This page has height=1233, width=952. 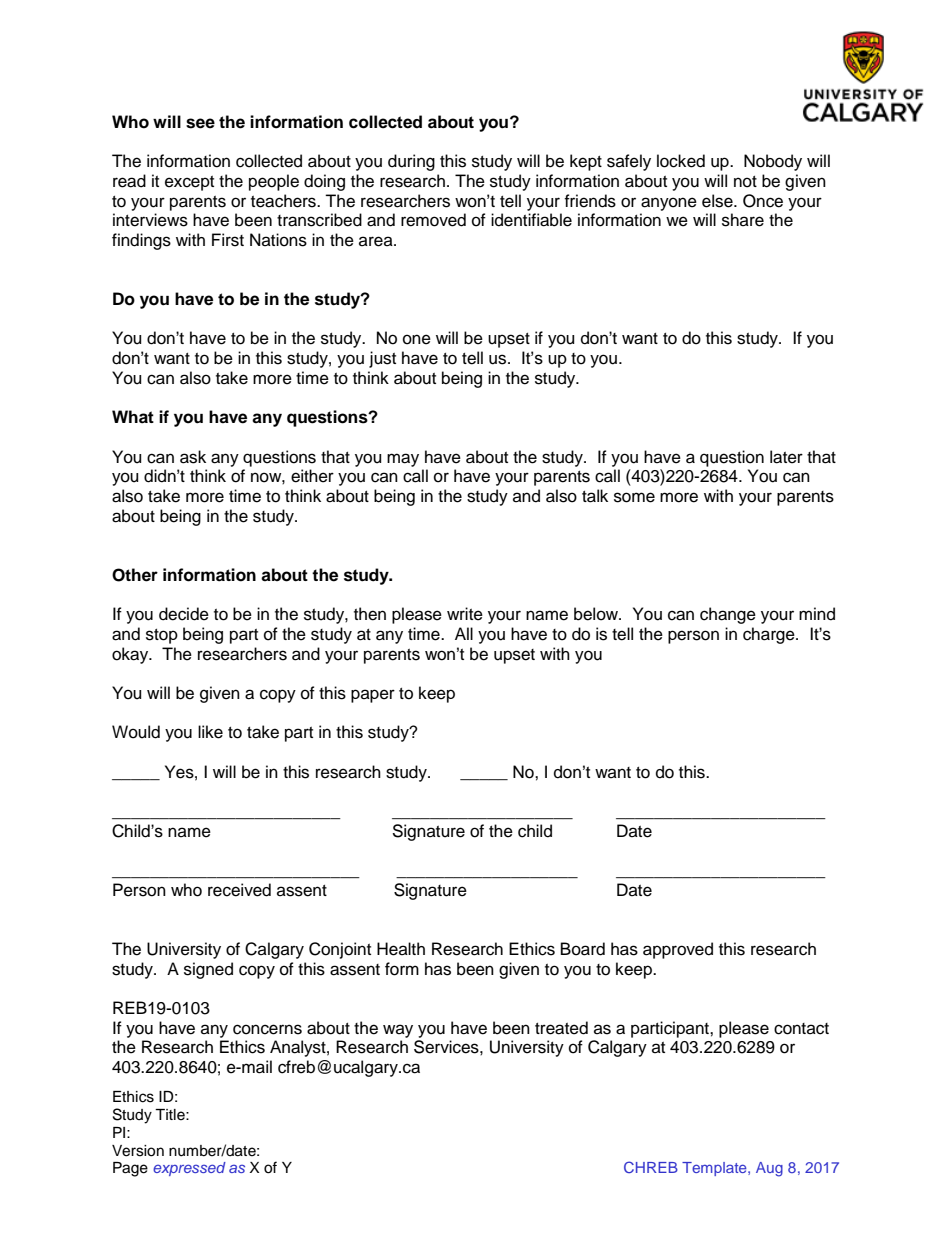 What do you see at coordinates (745, 182) in the page?
I see `not` at bounding box center [745, 182].
